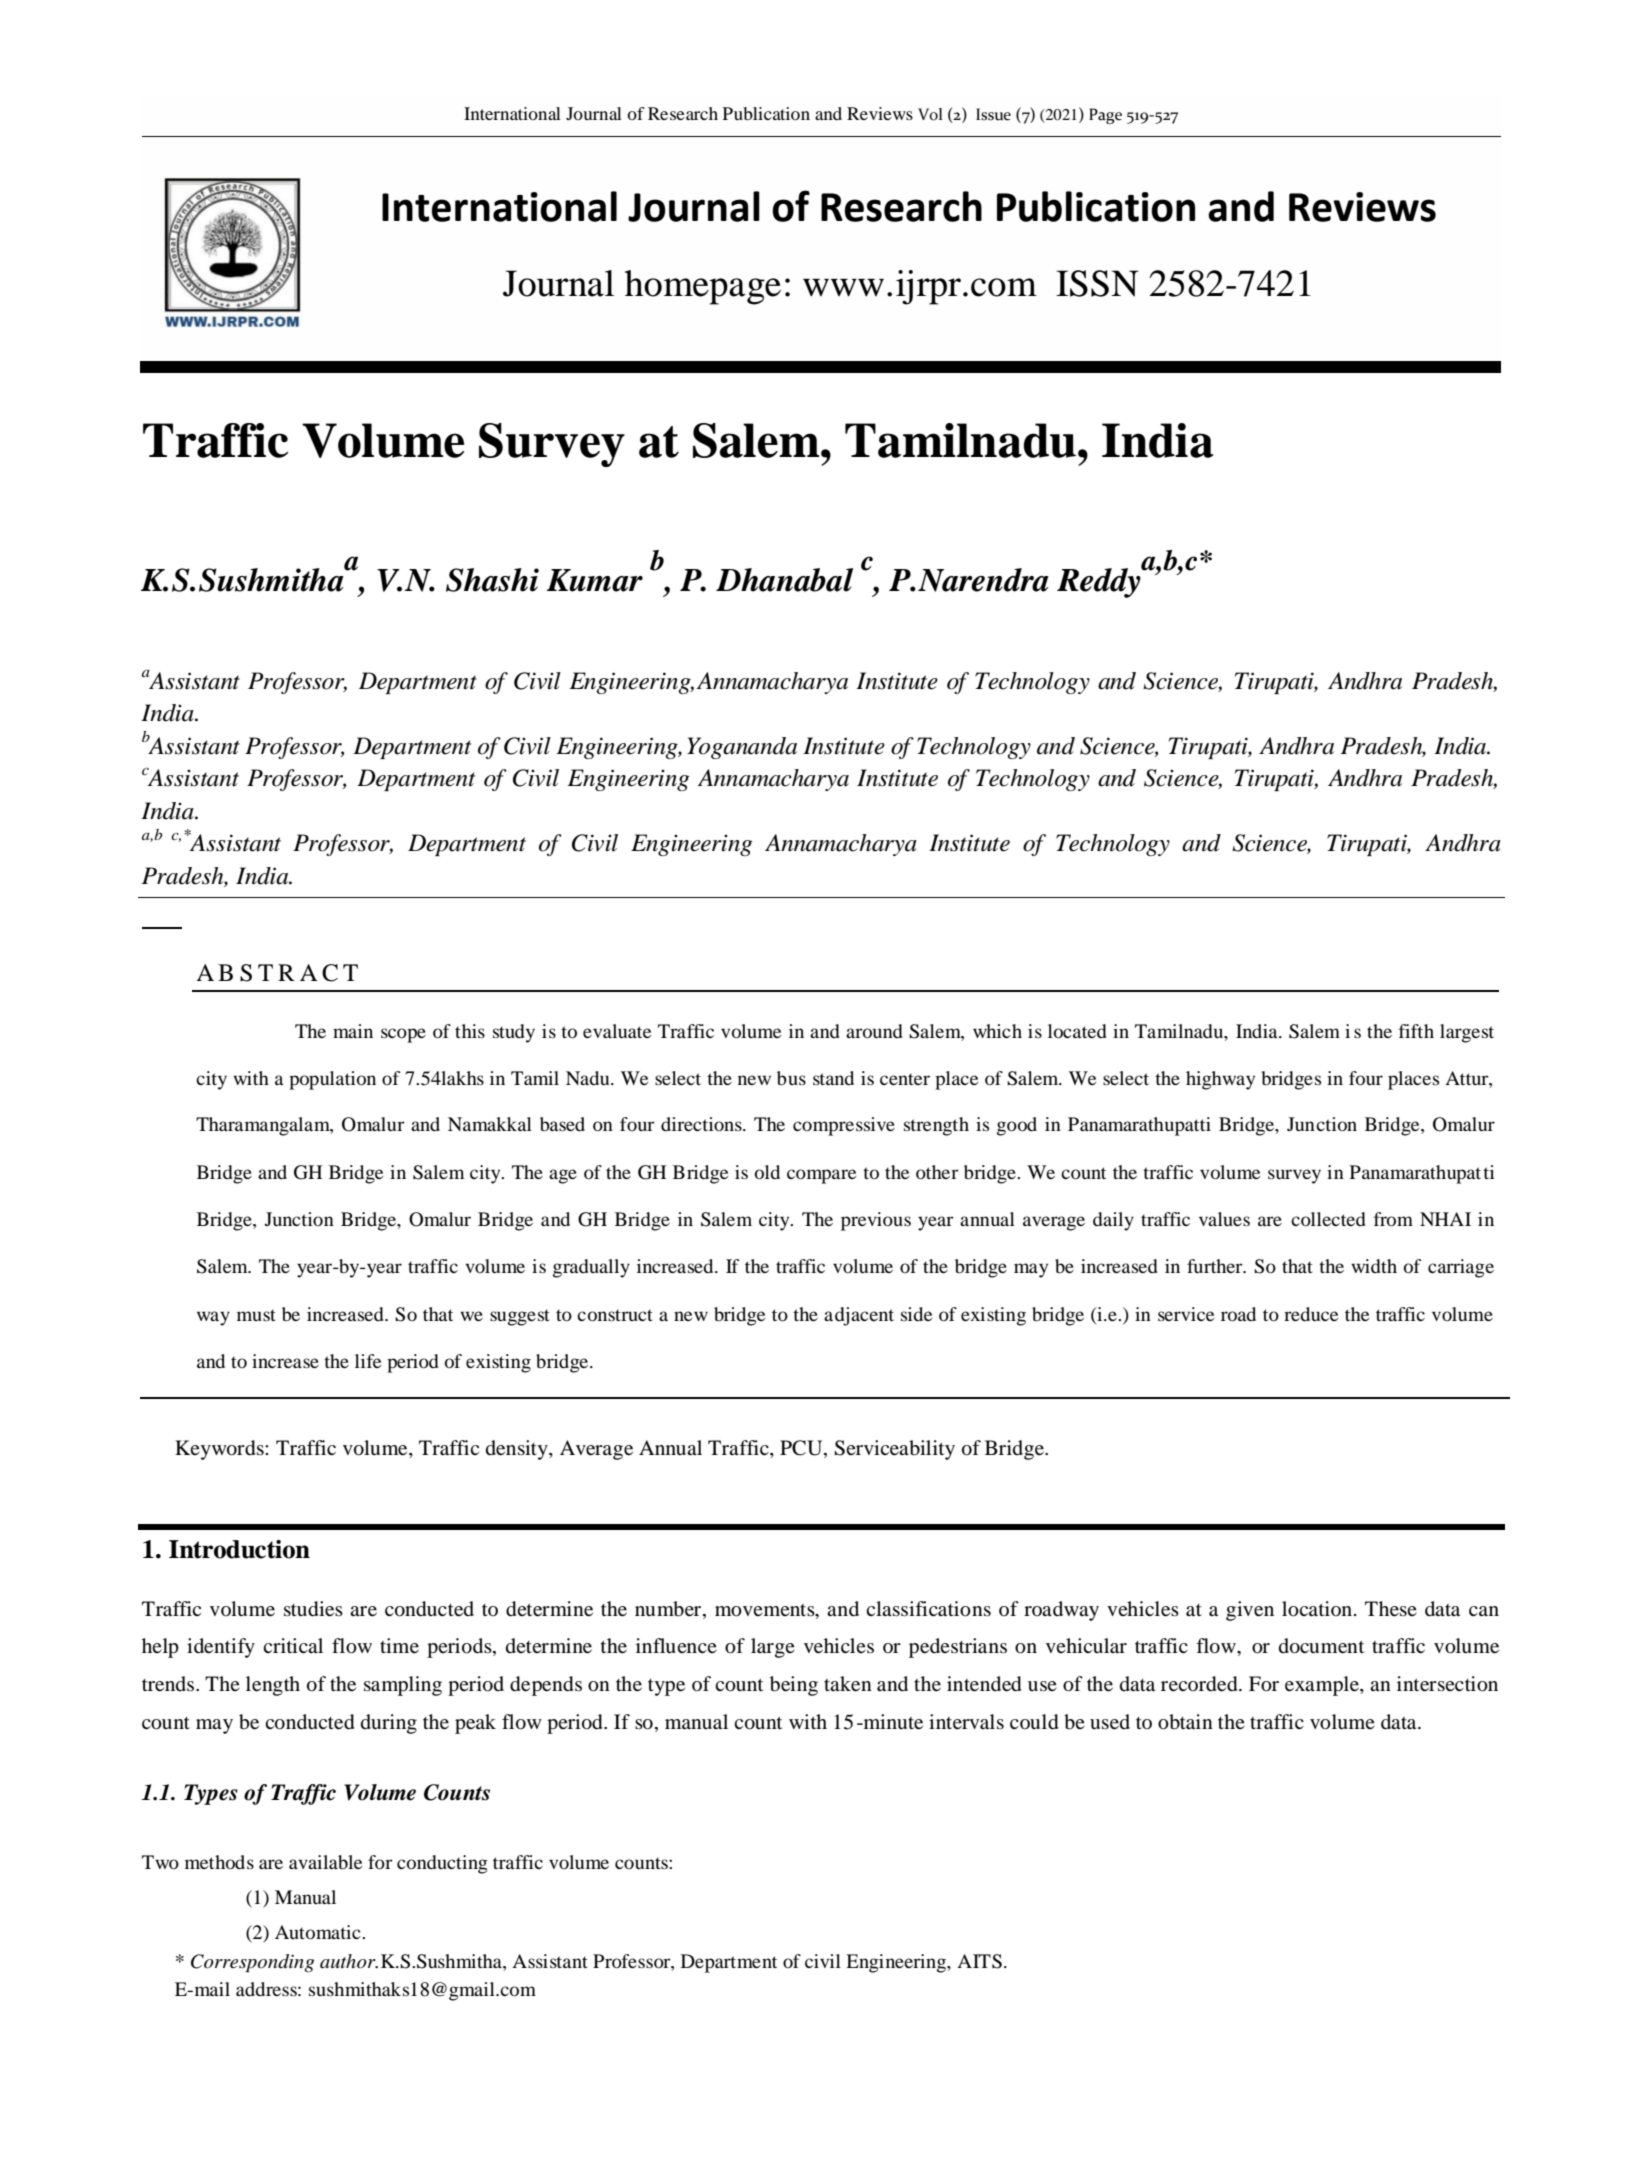 The image size is (1630, 2173). Describe the element at coordinates (966, 1722) in the document. I see `intervals` at that location.
